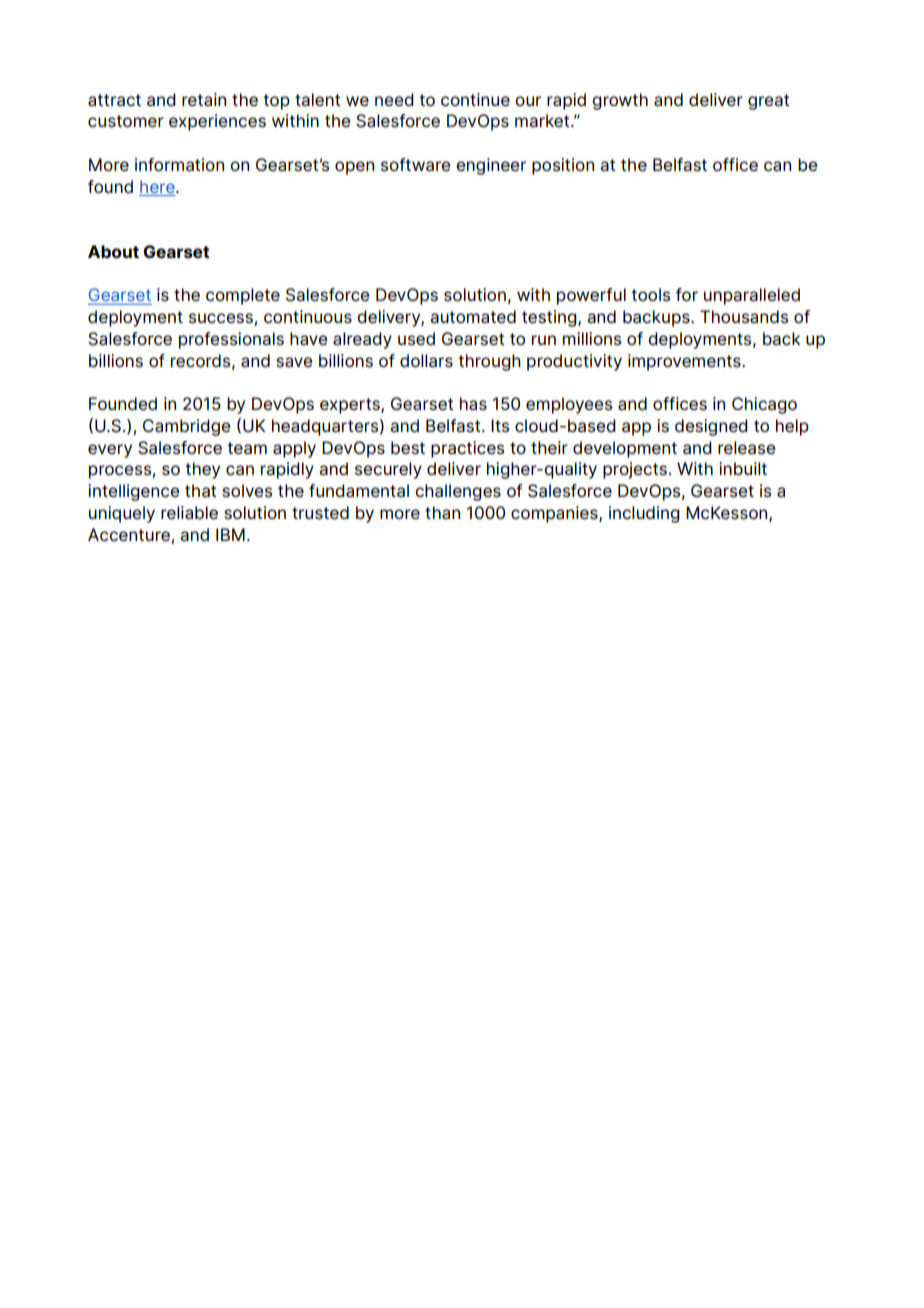  Describe the element at coordinates (769, 102) in the screenshot. I see `great` at that location.
